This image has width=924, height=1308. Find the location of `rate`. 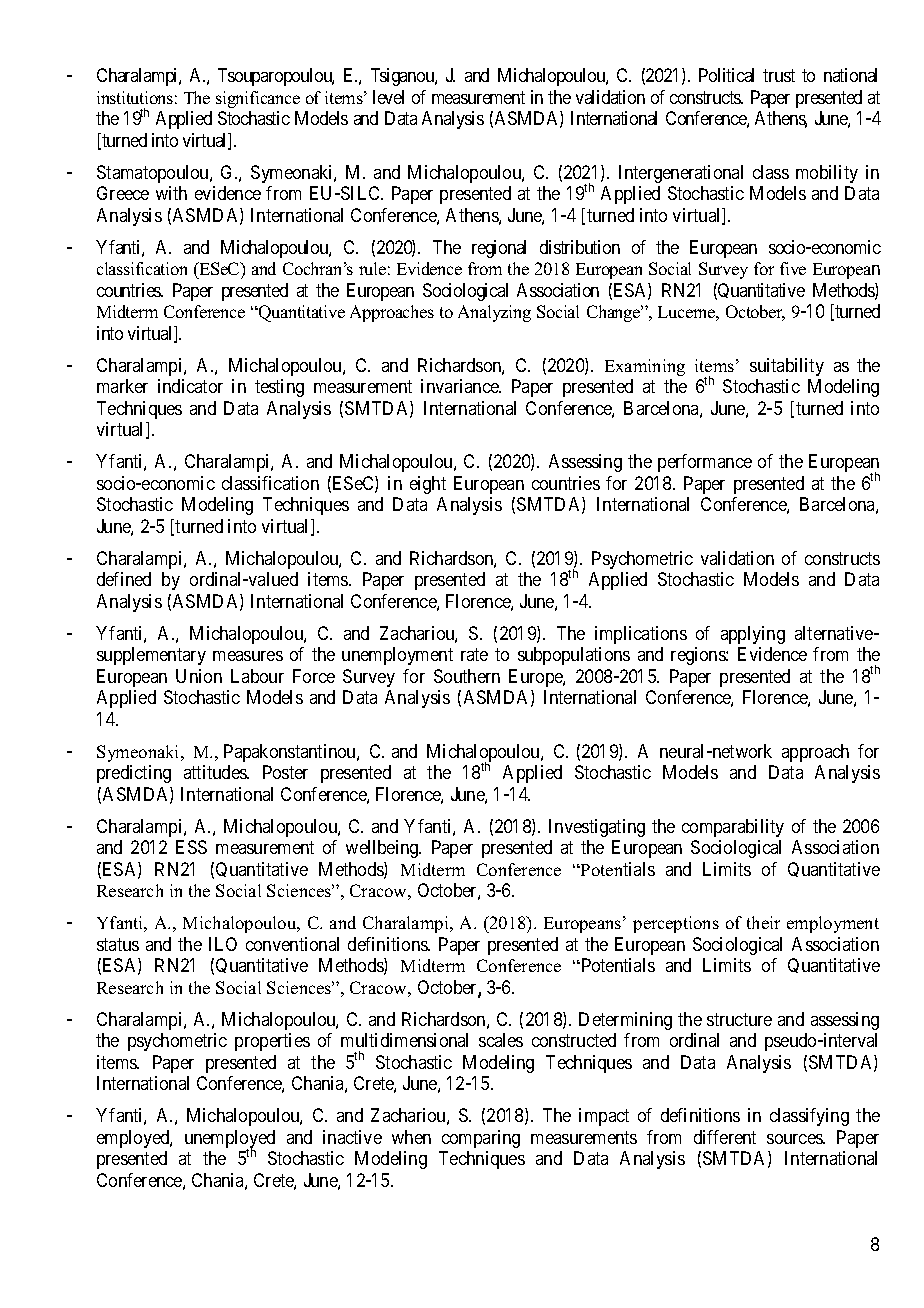

rate is located at coordinates (474, 654).
